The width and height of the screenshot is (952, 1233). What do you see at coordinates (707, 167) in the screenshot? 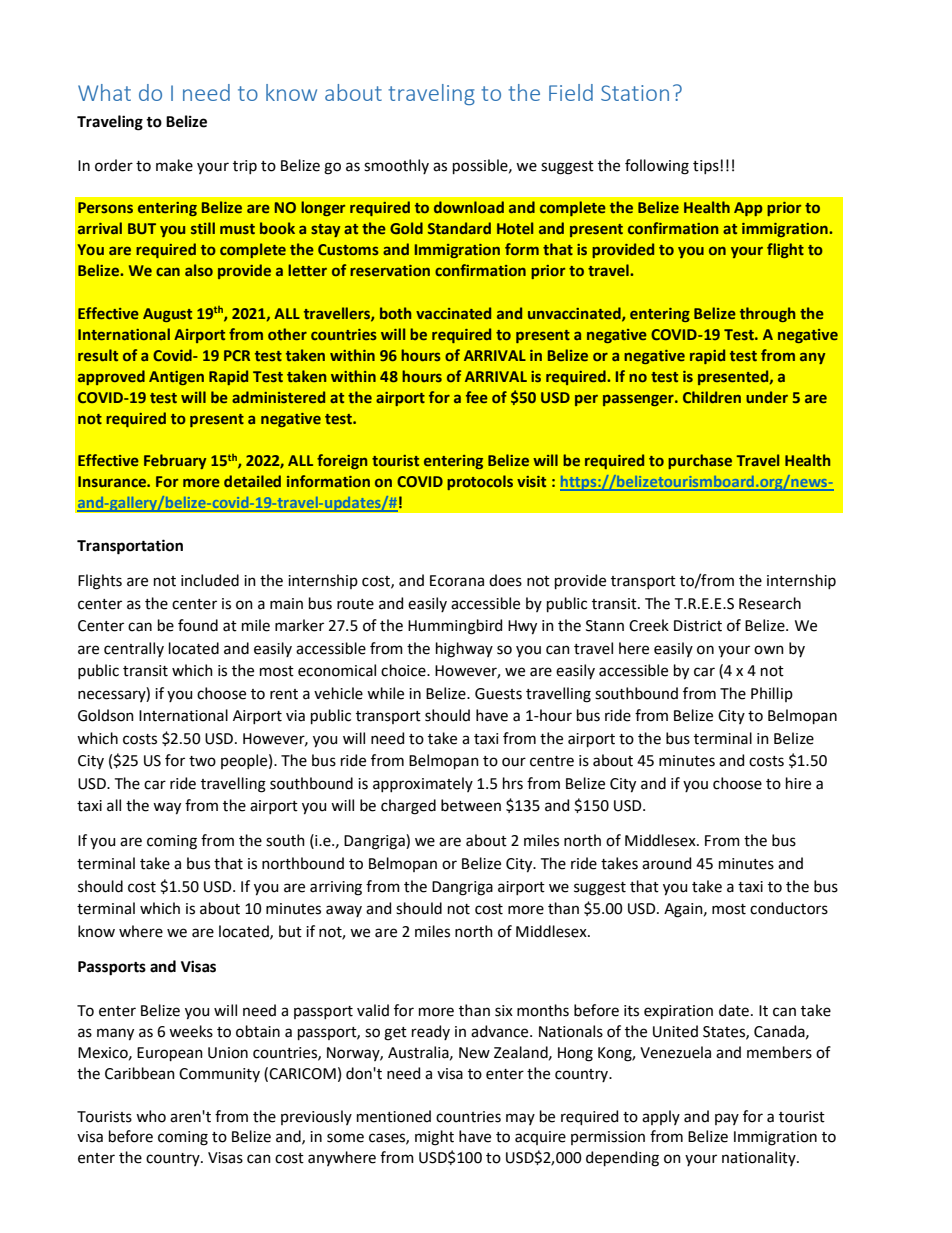
I see `tips` at bounding box center [707, 167].
